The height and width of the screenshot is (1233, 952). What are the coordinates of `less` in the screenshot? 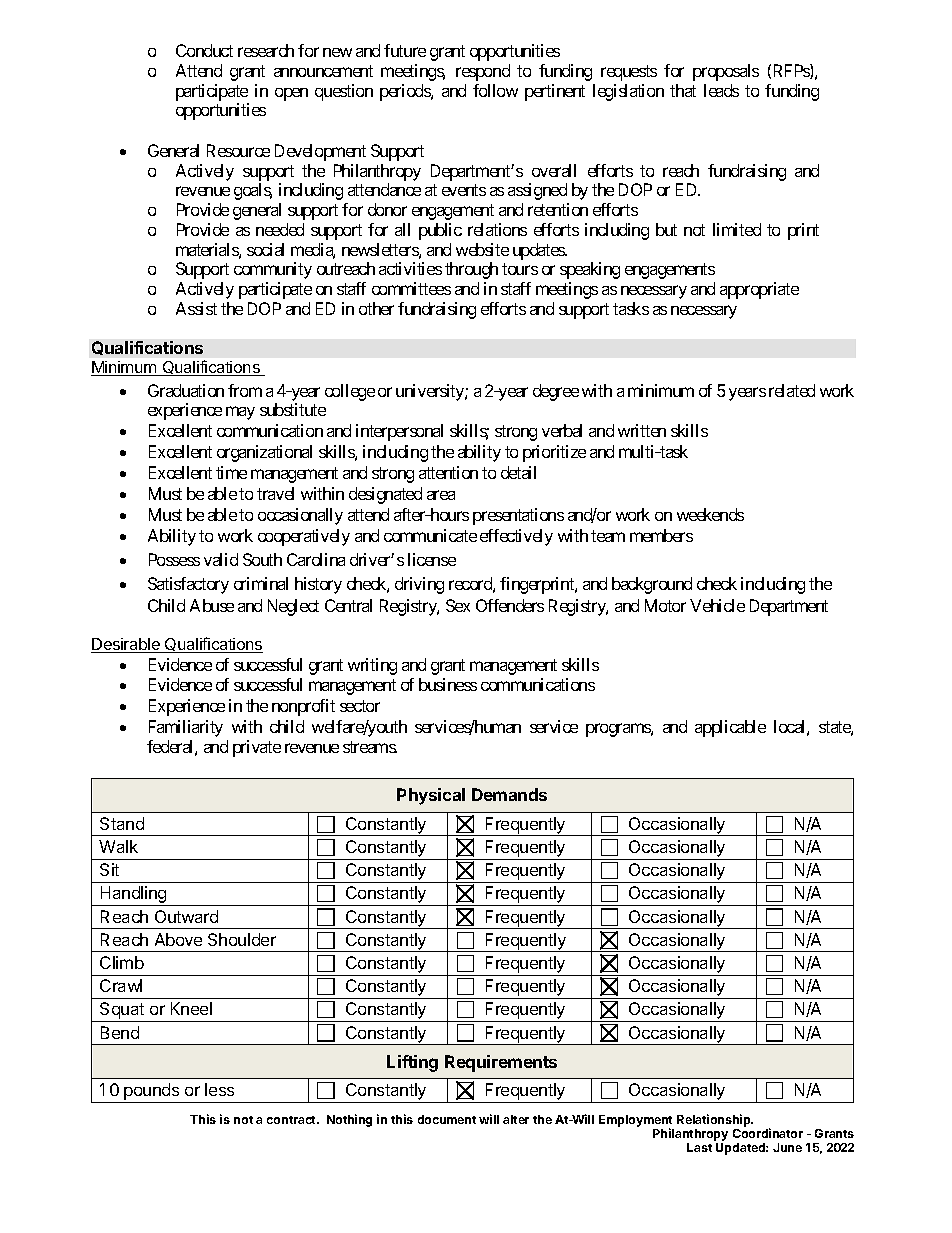 It's located at (219, 1089).
